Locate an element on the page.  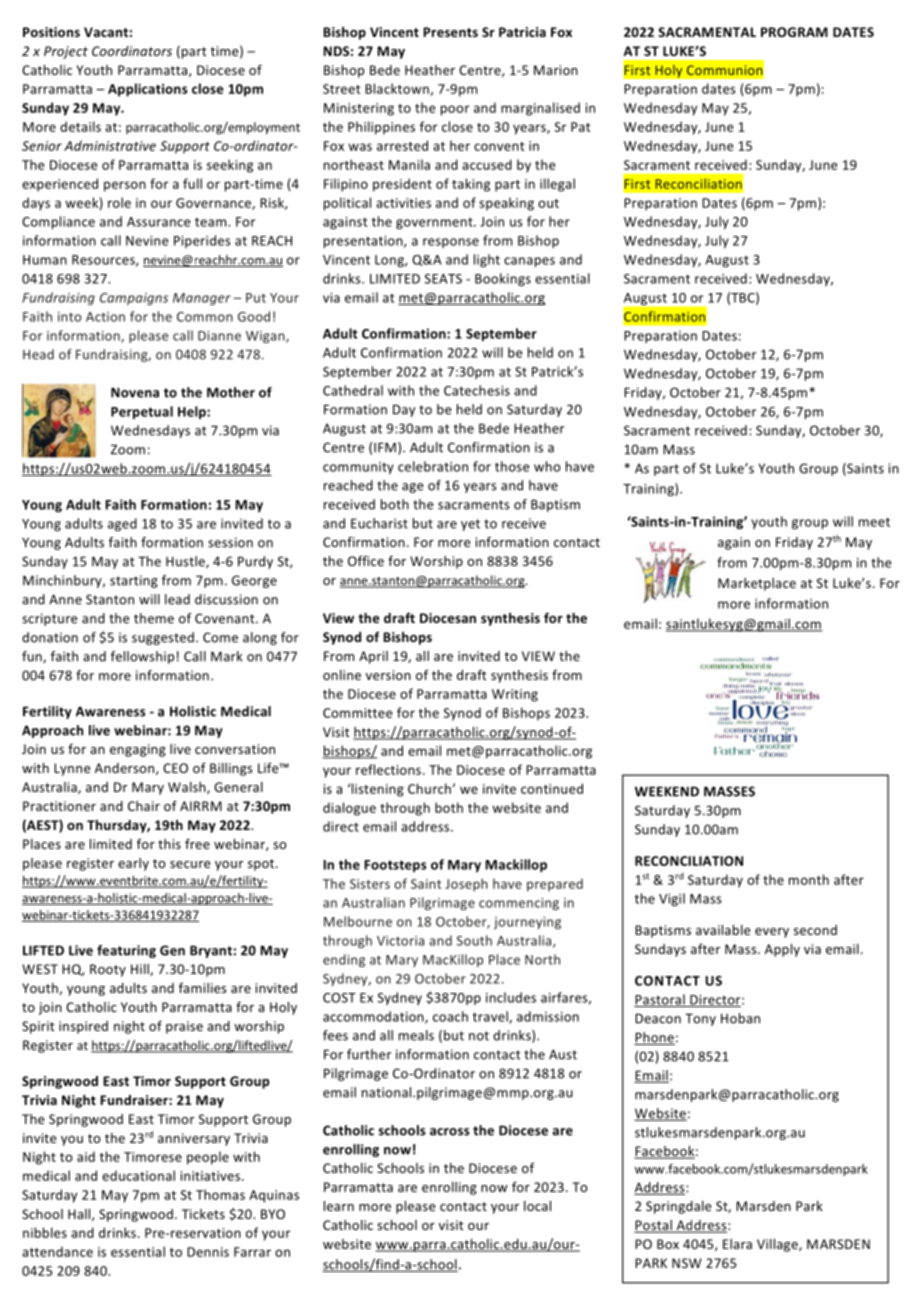
Applications is located at coordinates (148, 90).
